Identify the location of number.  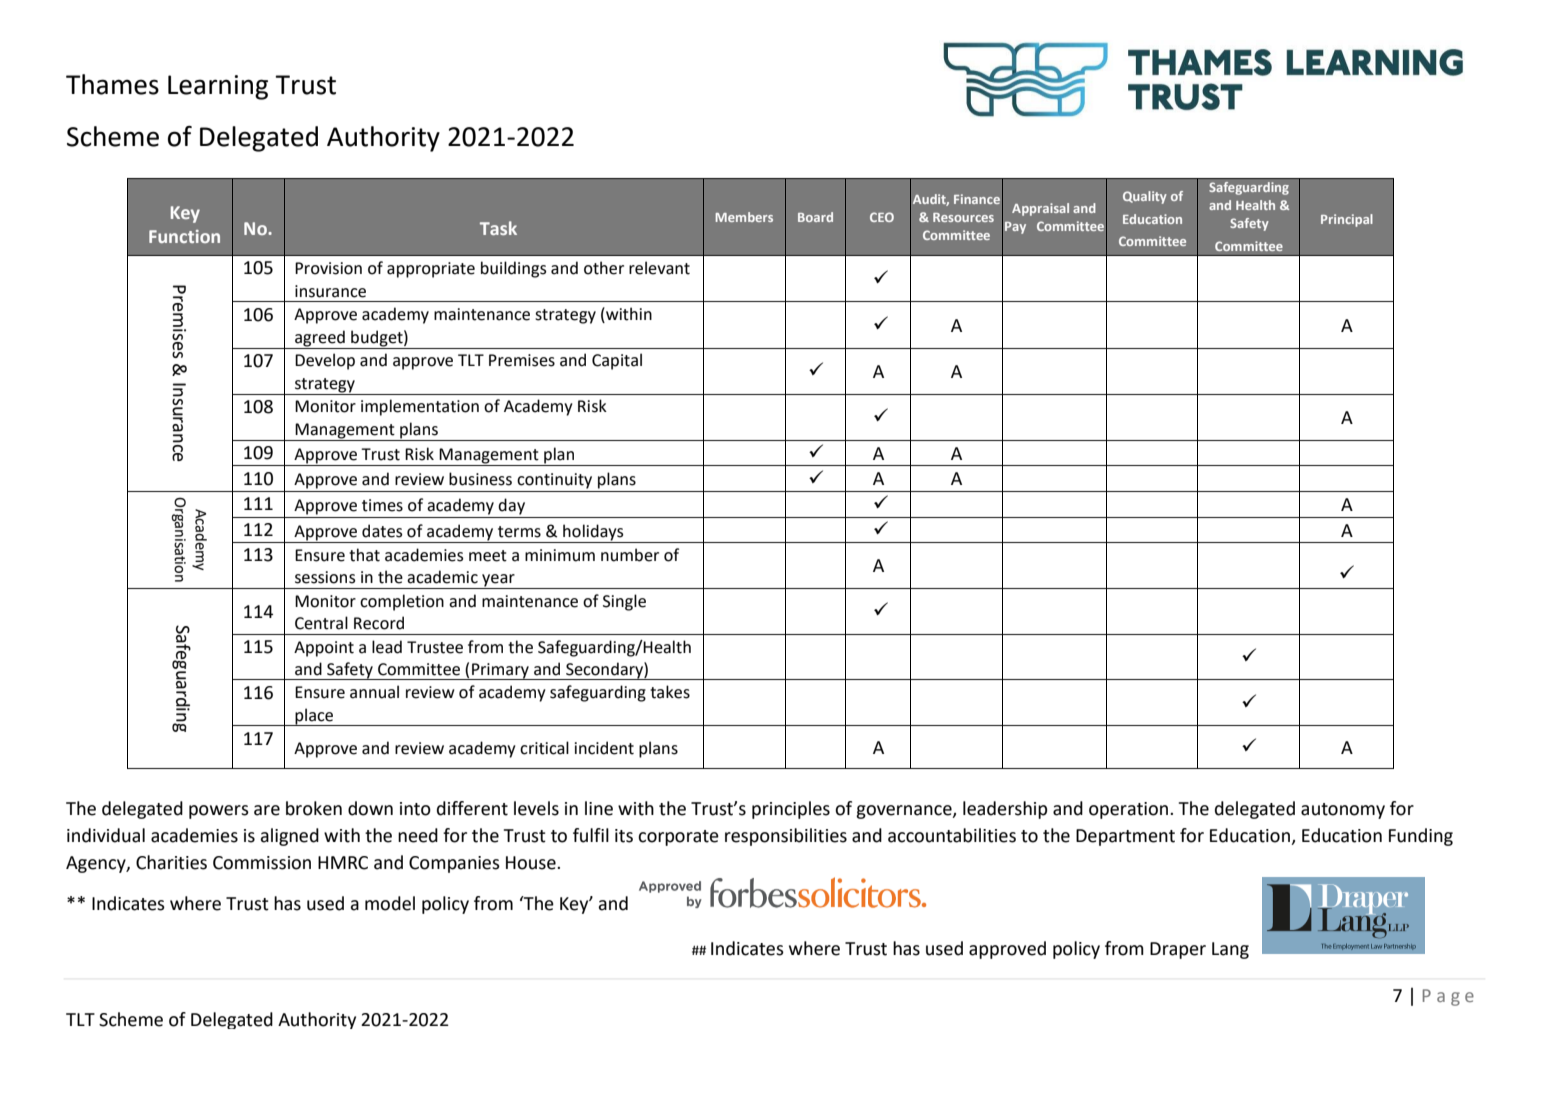
(630, 555).
